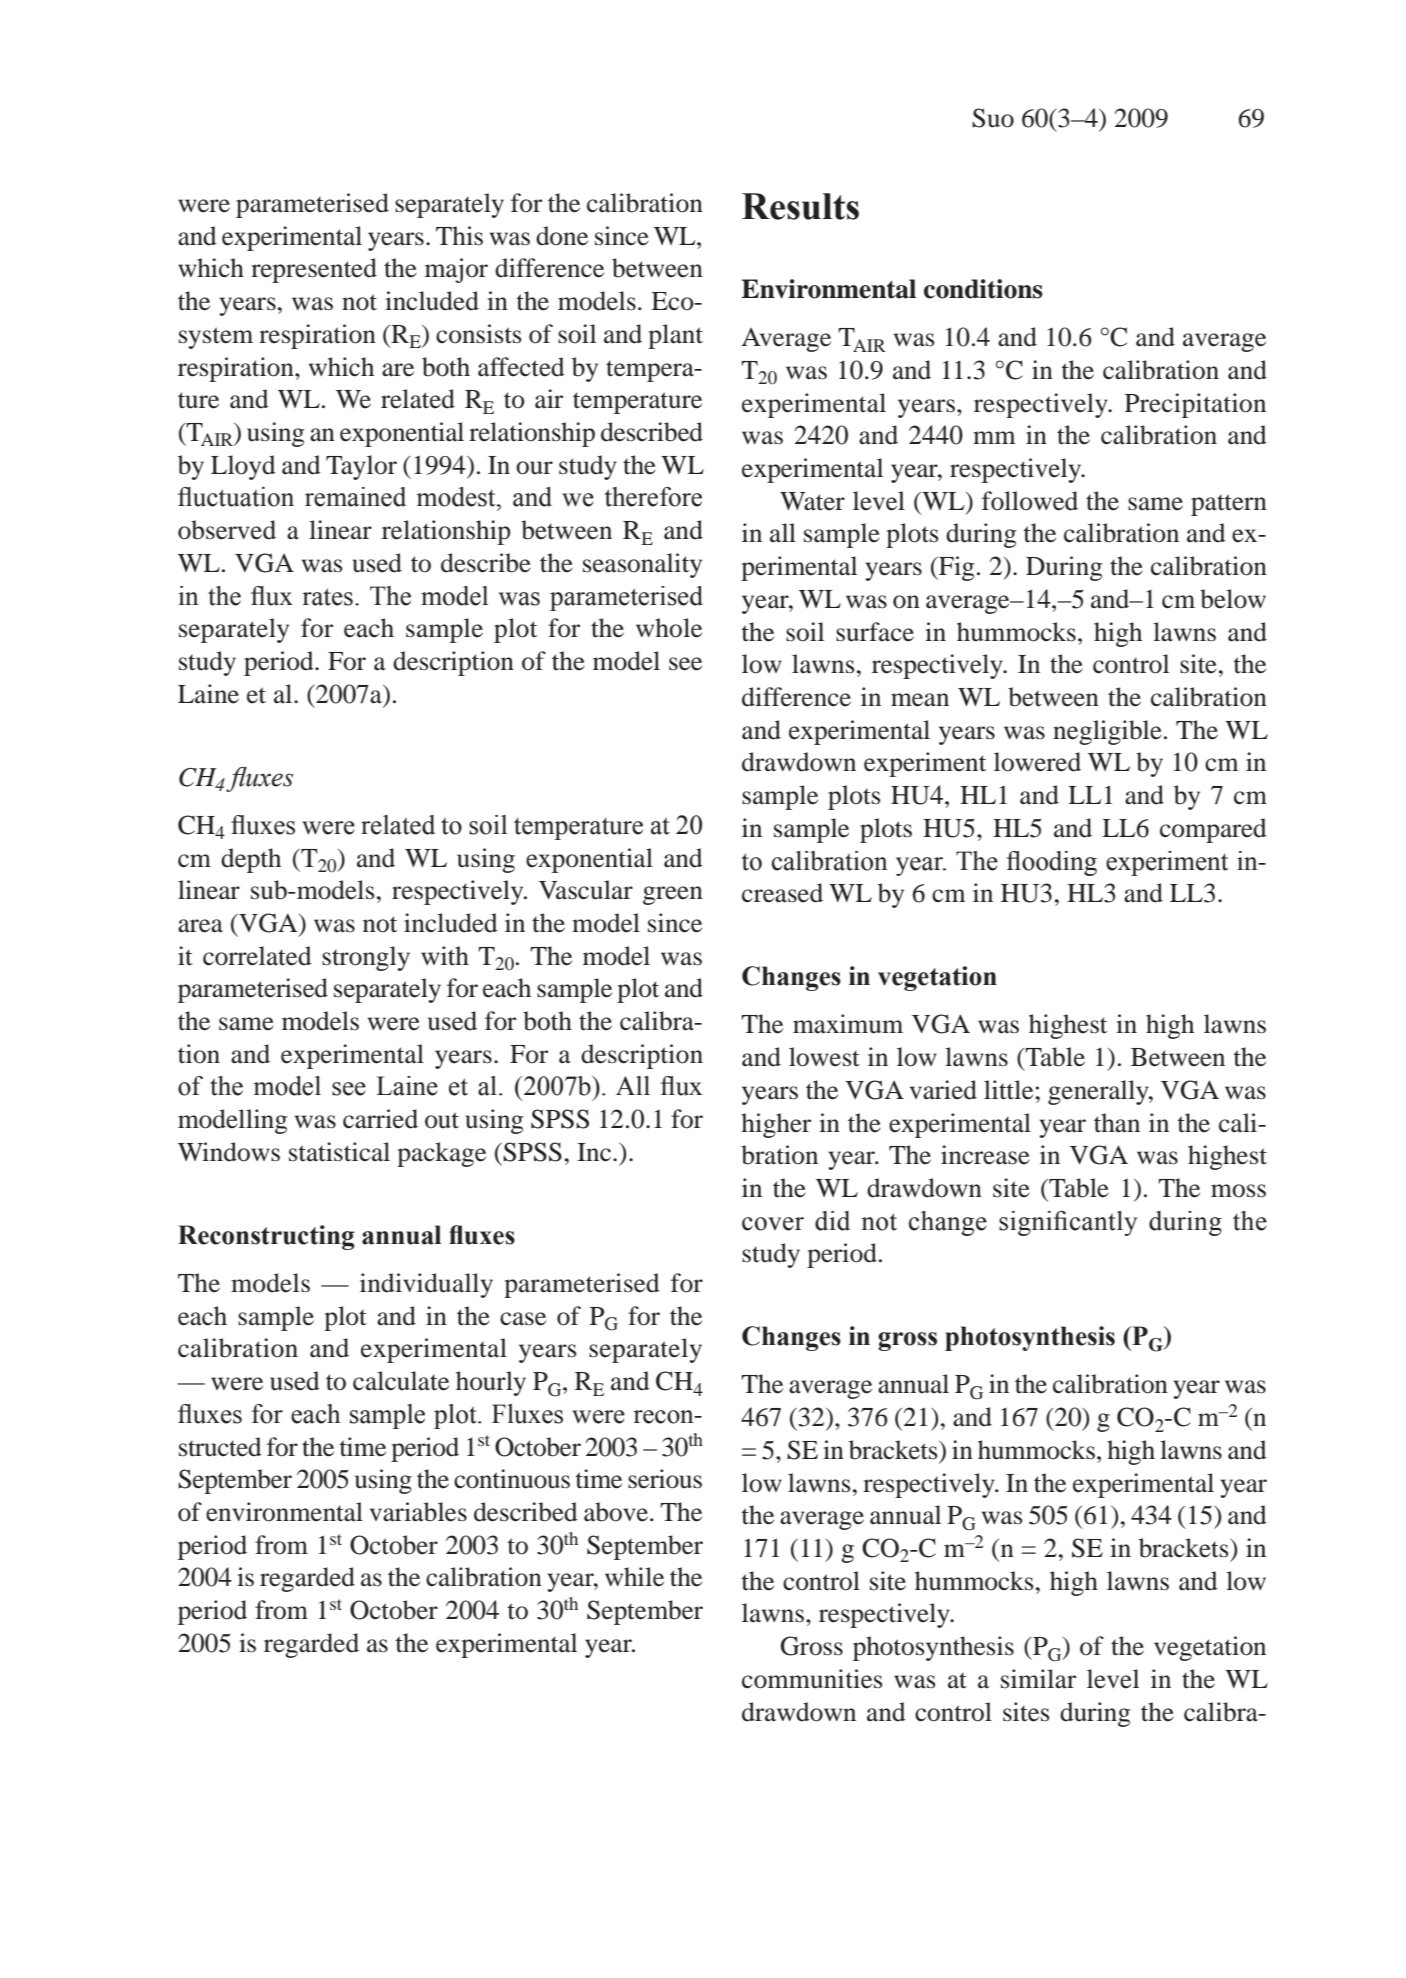  What do you see at coordinates (1030, 501) in the screenshot?
I see `followed` at bounding box center [1030, 501].
